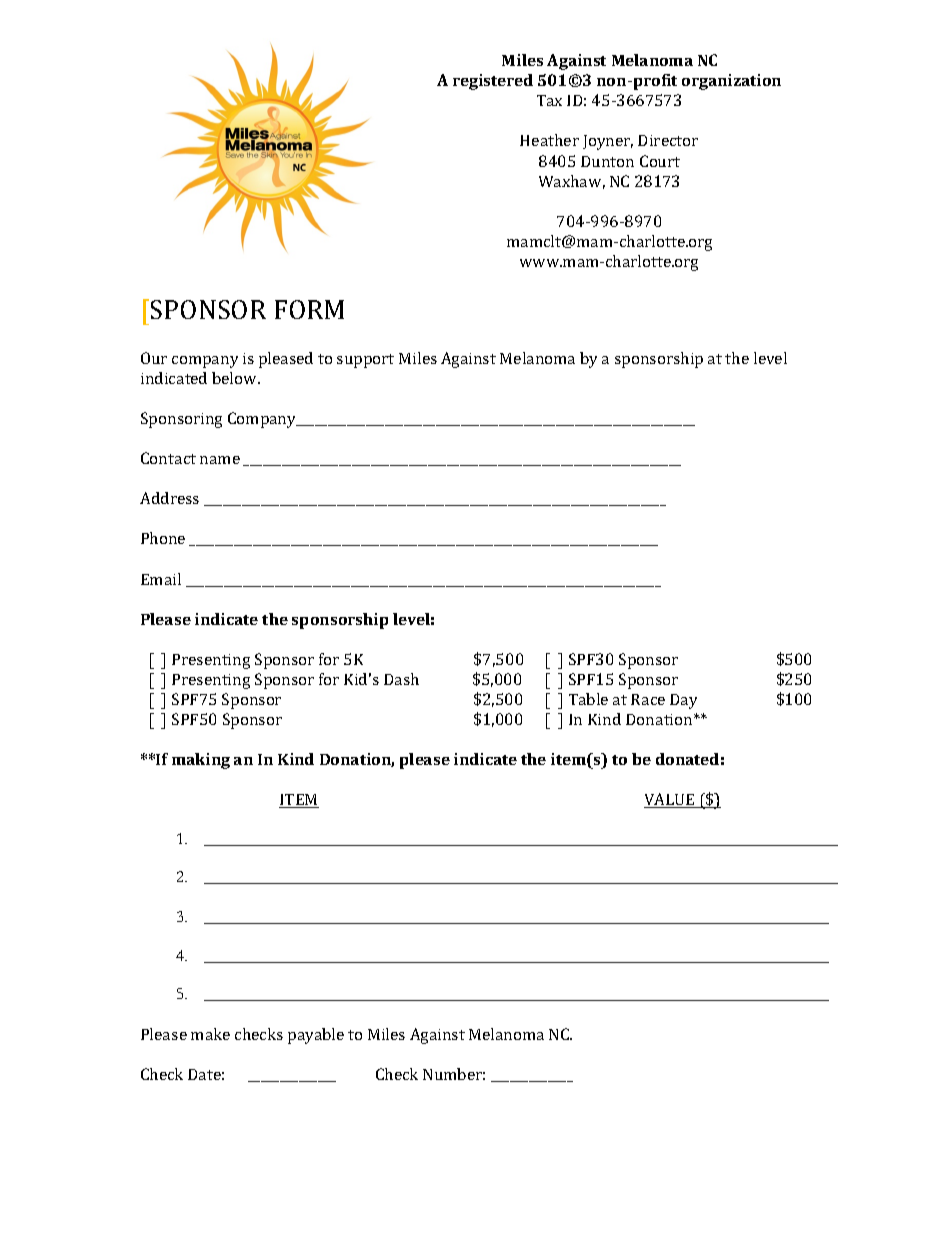  What do you see at coordinates (210, 1034) in the screenshot?
I see `make` at bounding box center [210, 1034].
